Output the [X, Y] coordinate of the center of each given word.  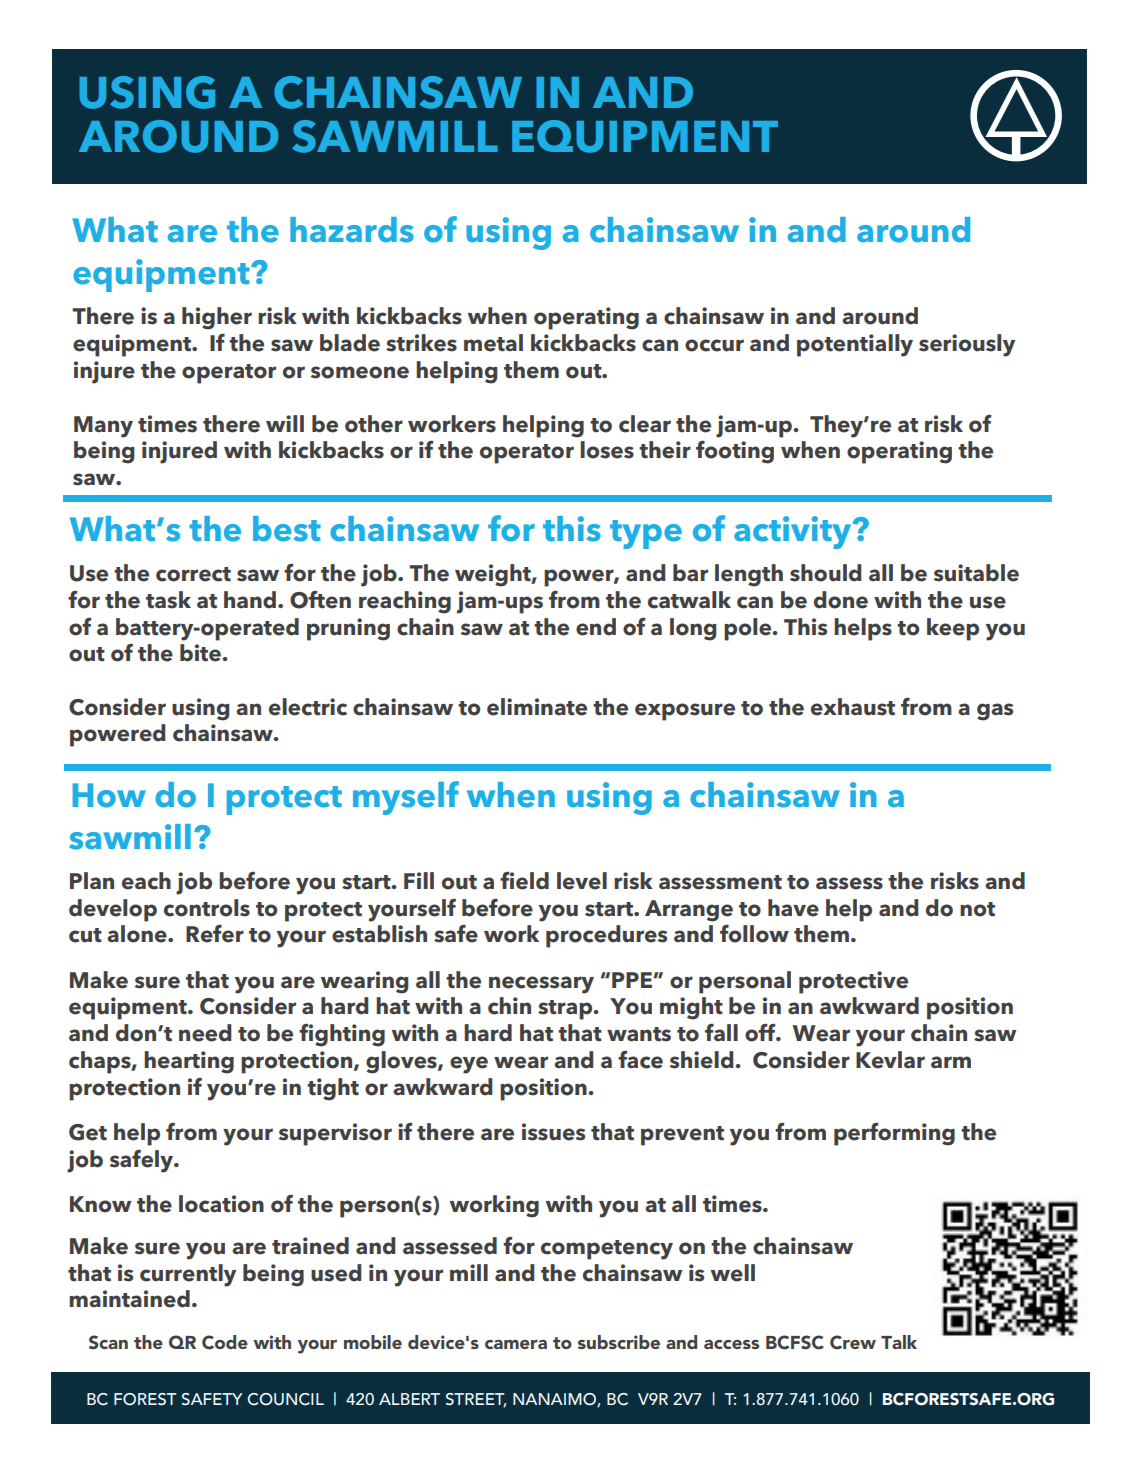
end [596, 627]
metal [493, 343]
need [205, 1033]
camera [516, 1344]
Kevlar [890, 1060]
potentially [855, 345]
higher [217, 318]
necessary [541, 985]
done [841, 600]
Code [225, 1342]
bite [200, 653]
